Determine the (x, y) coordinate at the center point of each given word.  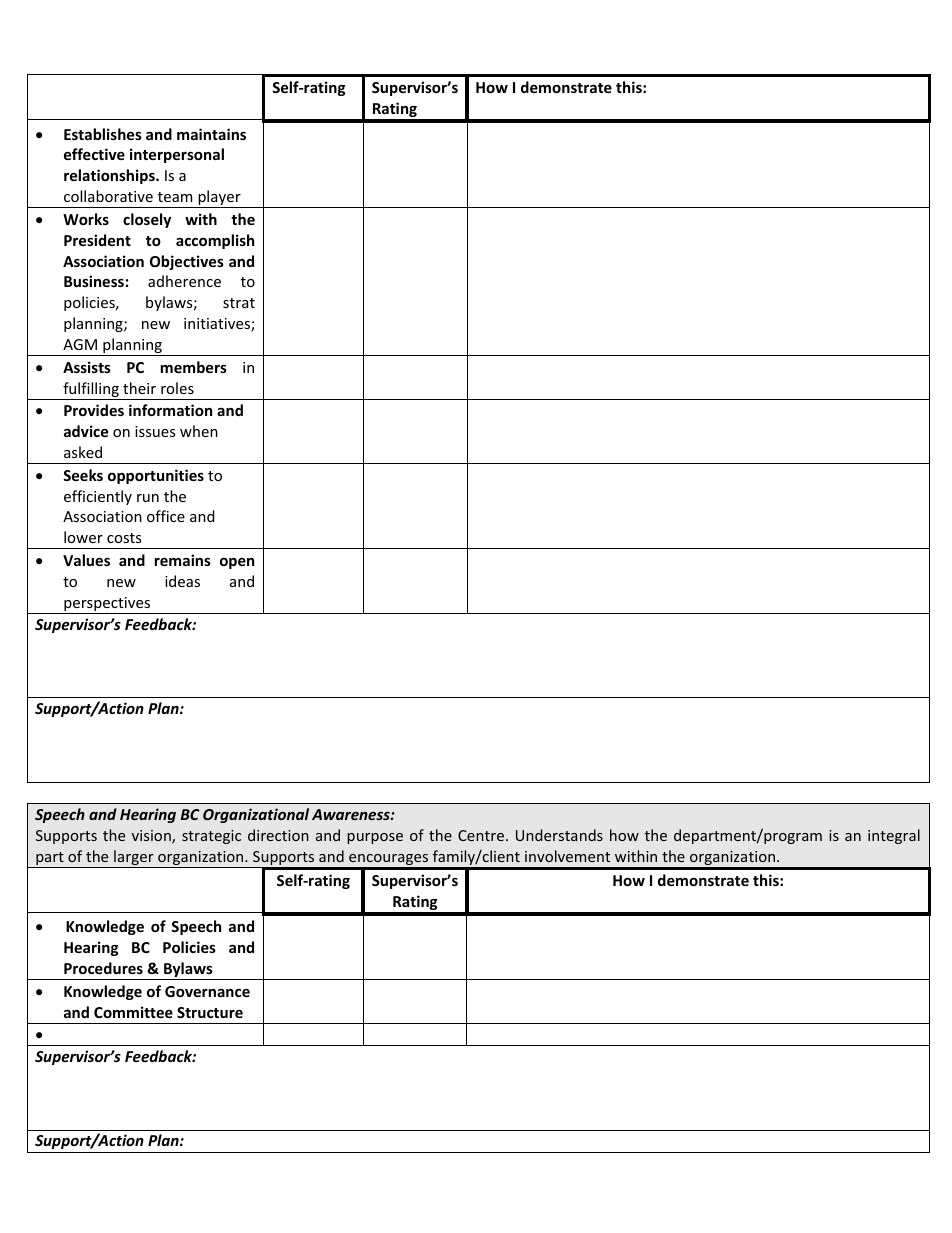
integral (894, 836)
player (219, 199)
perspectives (107, 605)
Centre (482, 835)
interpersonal (177, 155)
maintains (211, 134)
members (193, 367)
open (237, 563)
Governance (207, 991)
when (199, 431)
